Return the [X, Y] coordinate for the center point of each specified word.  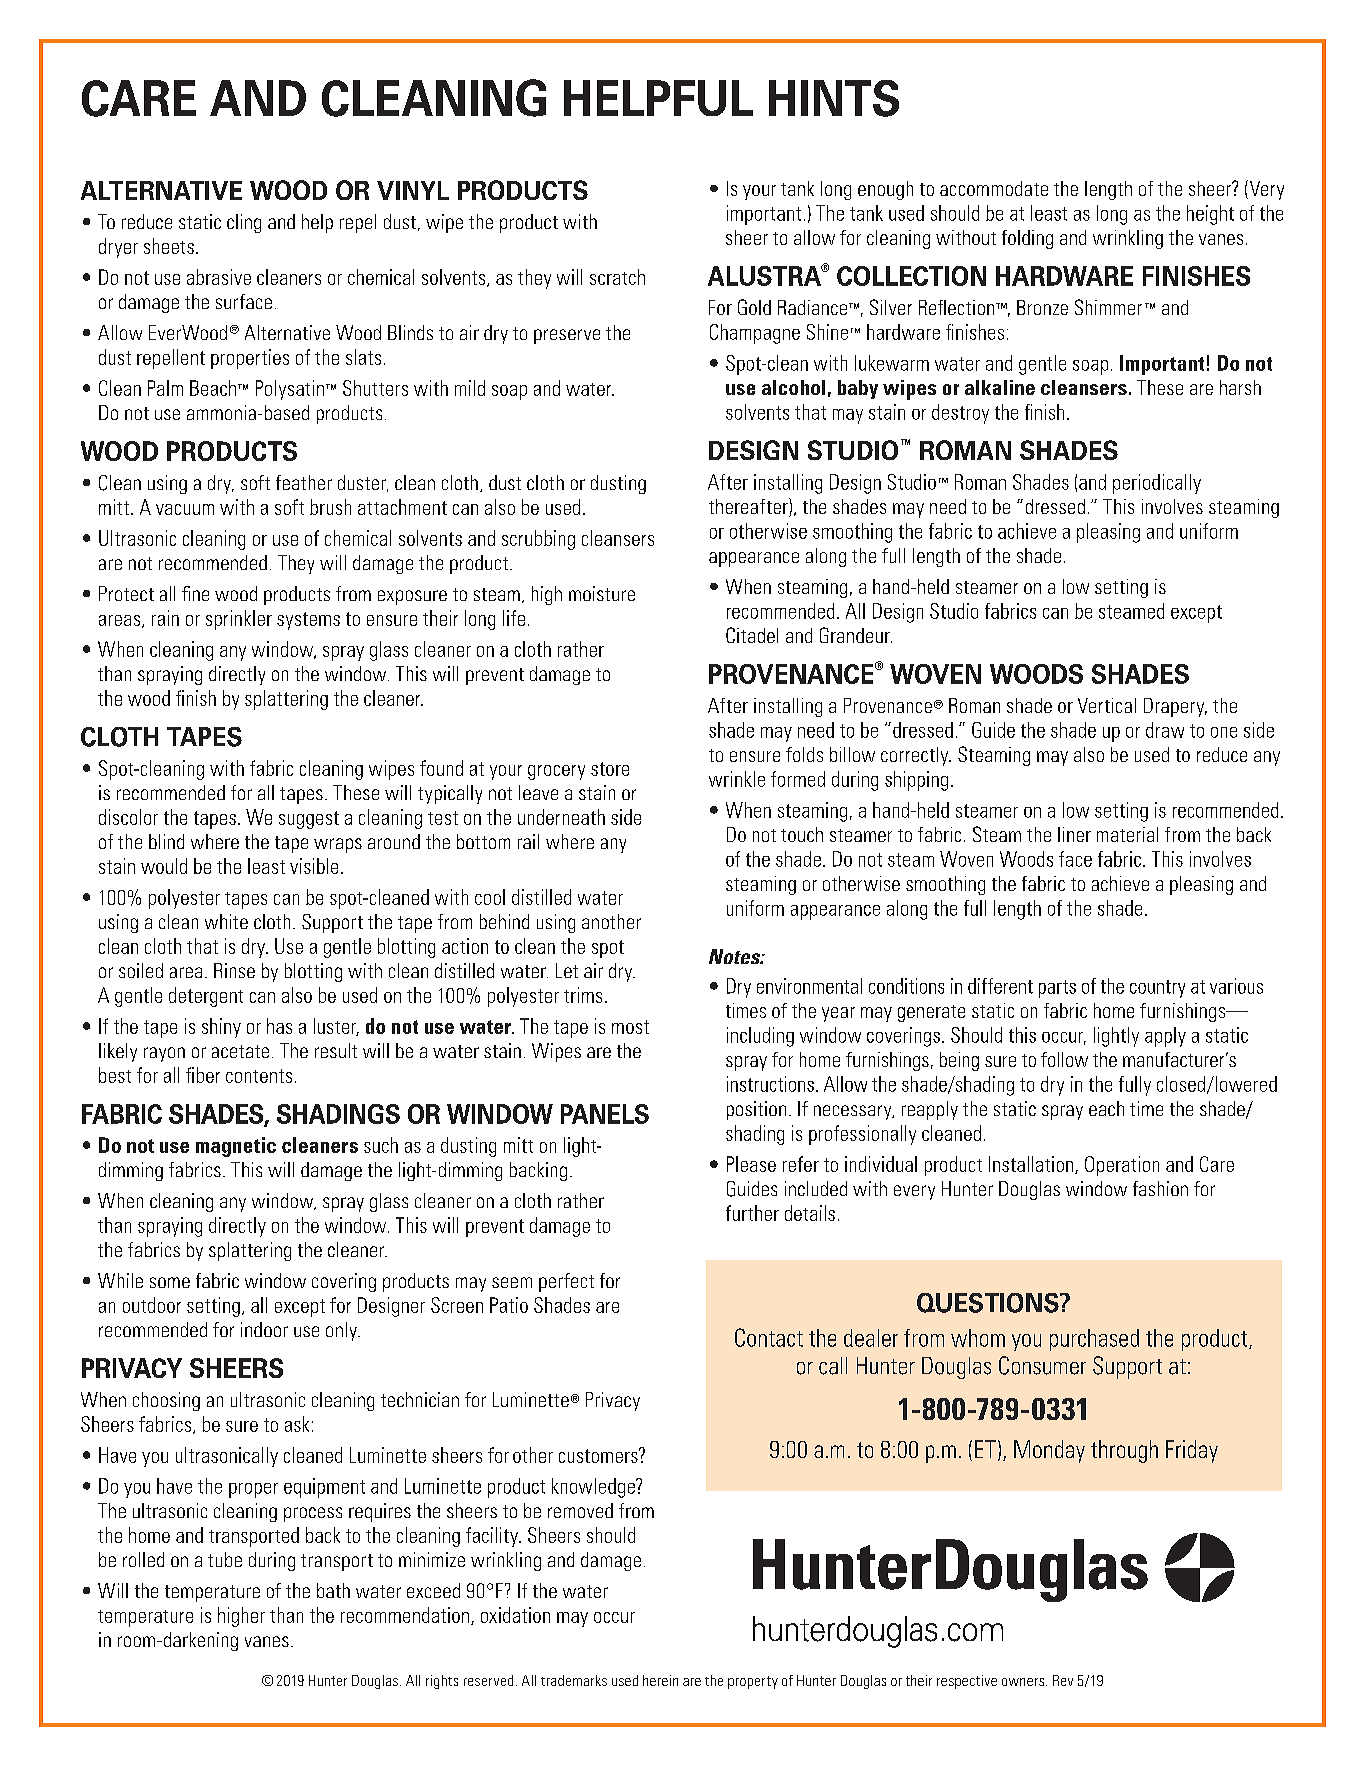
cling [244, 223]
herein [660, 1680]
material [1127, 834]
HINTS [834, 98]
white [226, 921]
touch [802, 834]
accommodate [994, 188]
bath [333, 1590]
